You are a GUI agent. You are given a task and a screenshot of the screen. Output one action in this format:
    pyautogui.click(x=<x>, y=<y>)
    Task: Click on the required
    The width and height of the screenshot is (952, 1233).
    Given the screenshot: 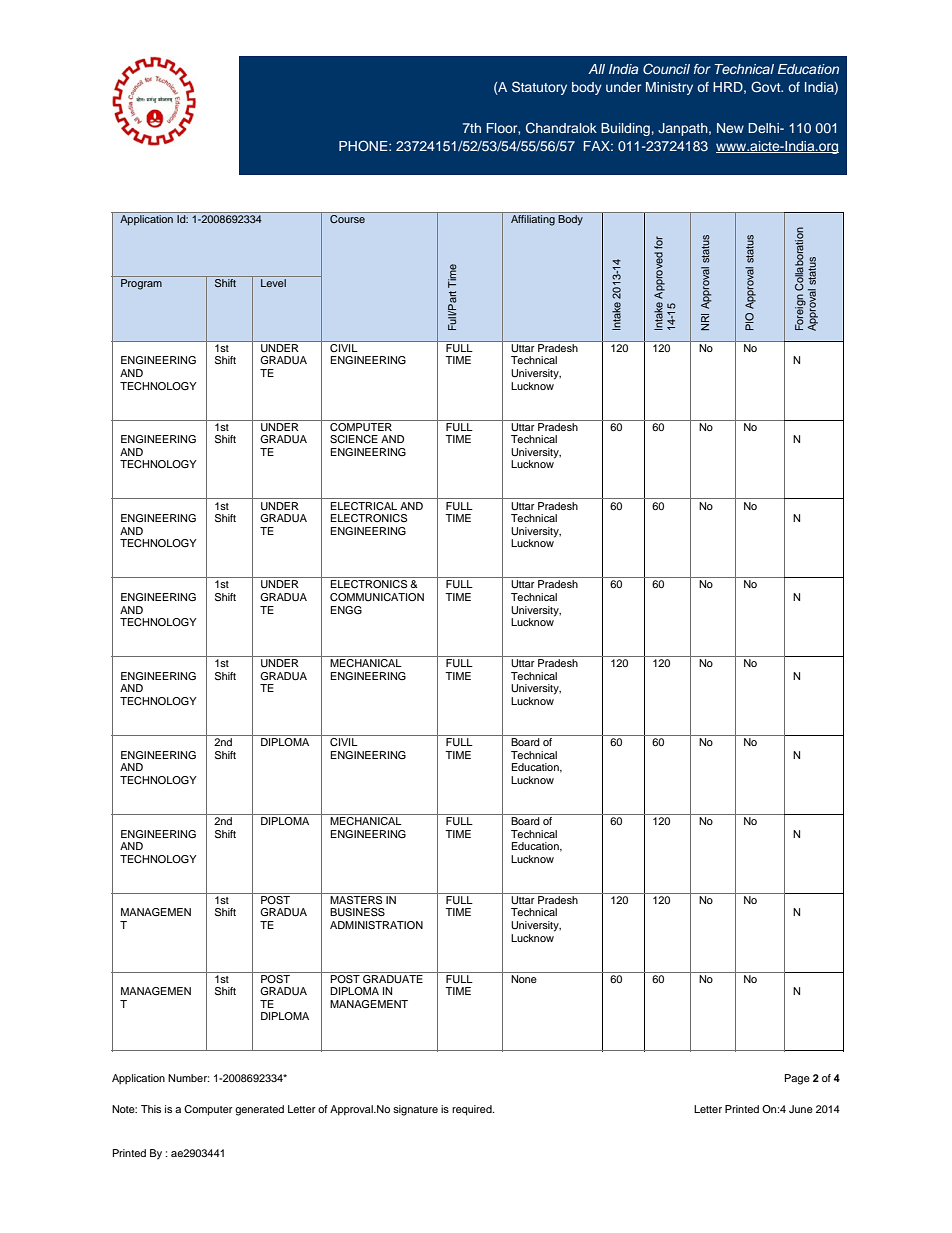 What is the action you would take?
    pyautogui.click(x=473, y=1110)
